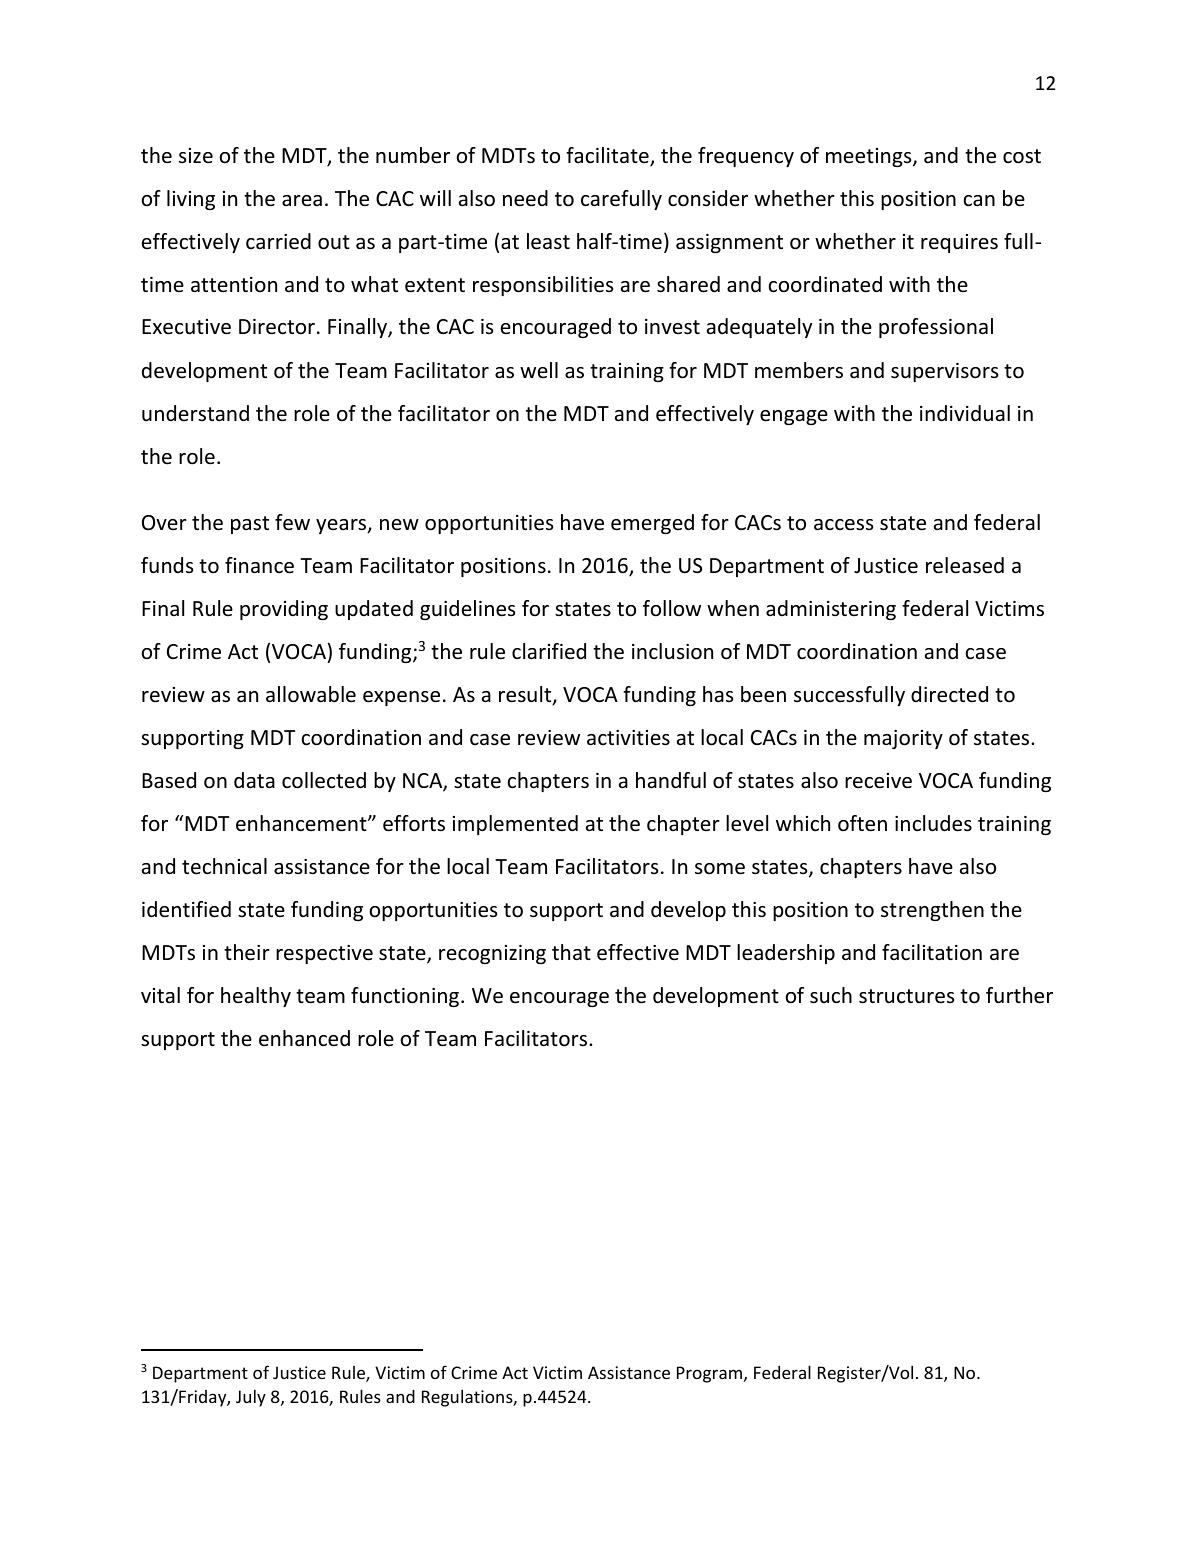 This document has width=1197, height=1549. Describe the element at coordinates (259, 565) in the document. I see `finance` at that location.
